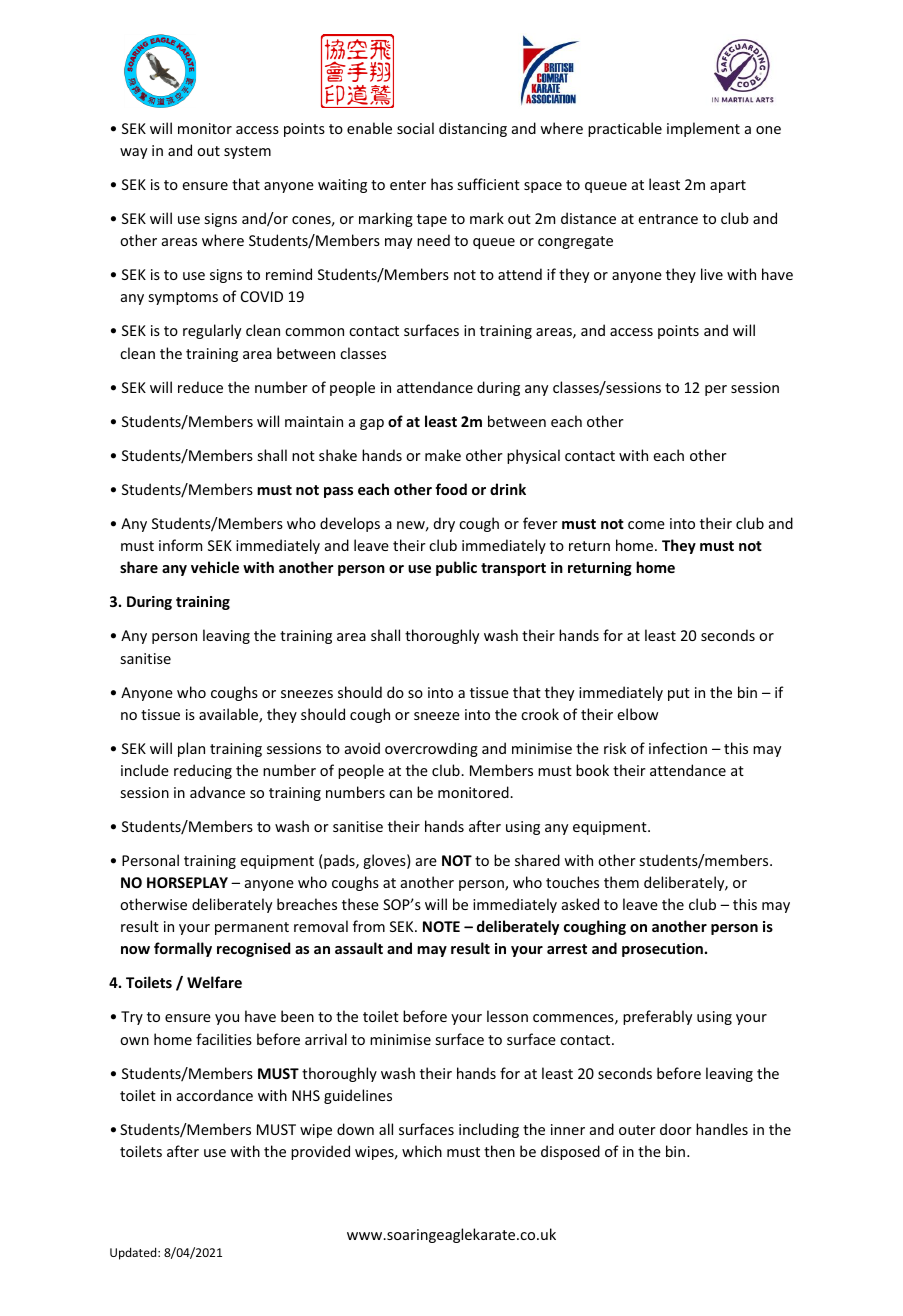  What do you see at coordinates (621, 882) in the screenshot?
I see `them` at bounding box center [621, 882].
